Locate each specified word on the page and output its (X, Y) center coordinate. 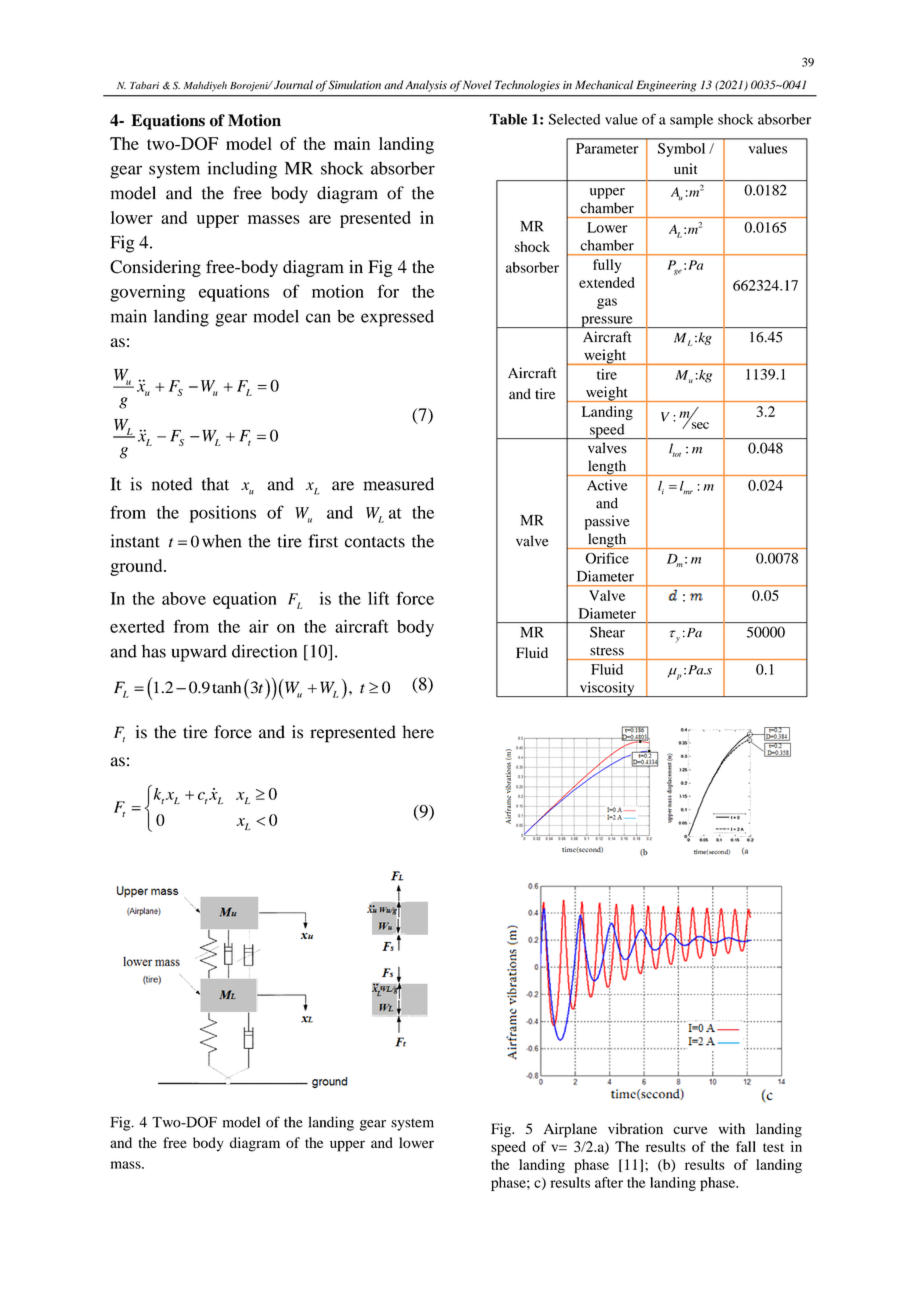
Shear (607, 632)
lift (379, 598)
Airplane (570, 1130)
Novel (477, 85)
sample (691, 121)
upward (199, 653)
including (242, 170)
